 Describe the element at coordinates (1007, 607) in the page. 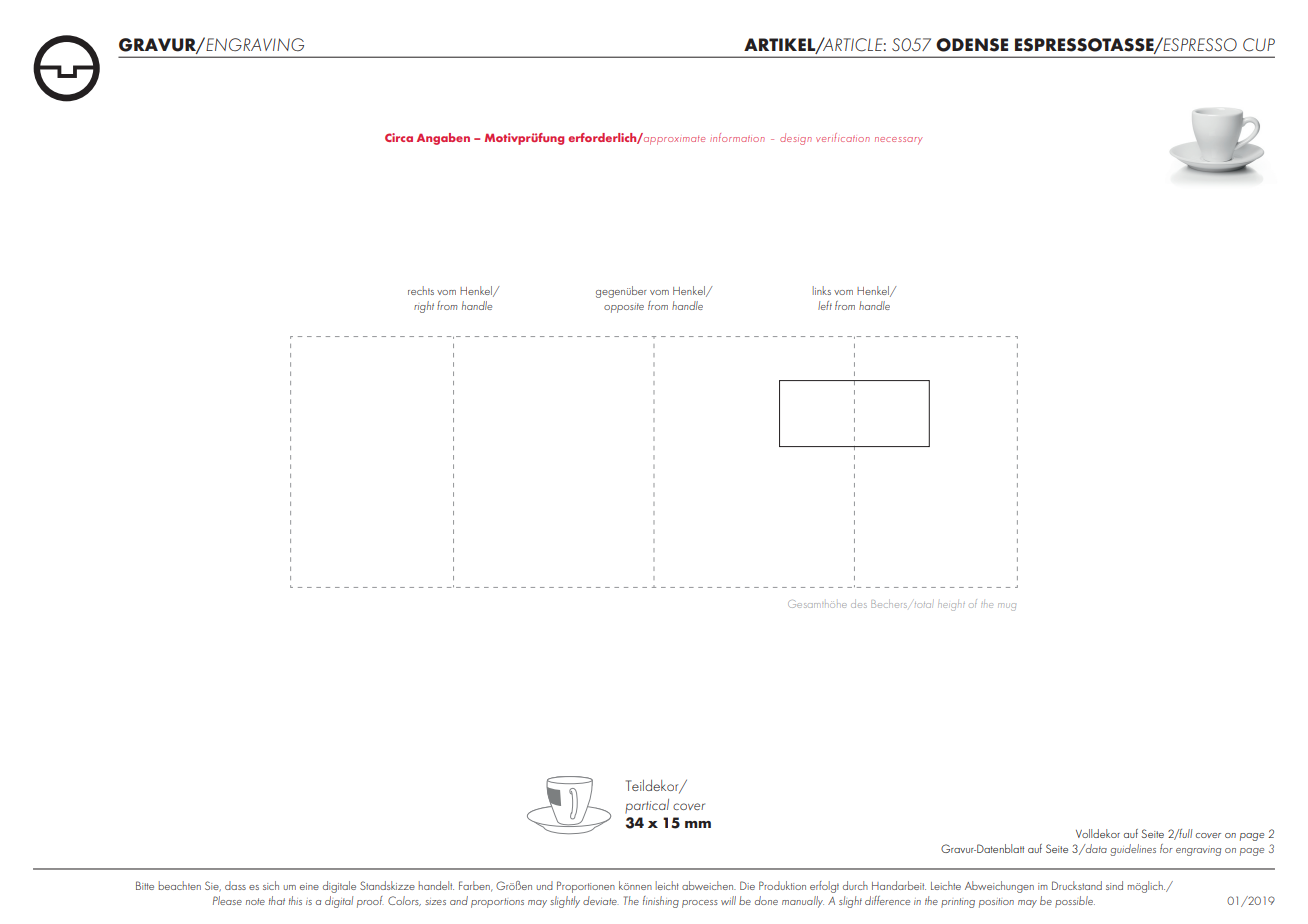

I see `mug` at that location.
